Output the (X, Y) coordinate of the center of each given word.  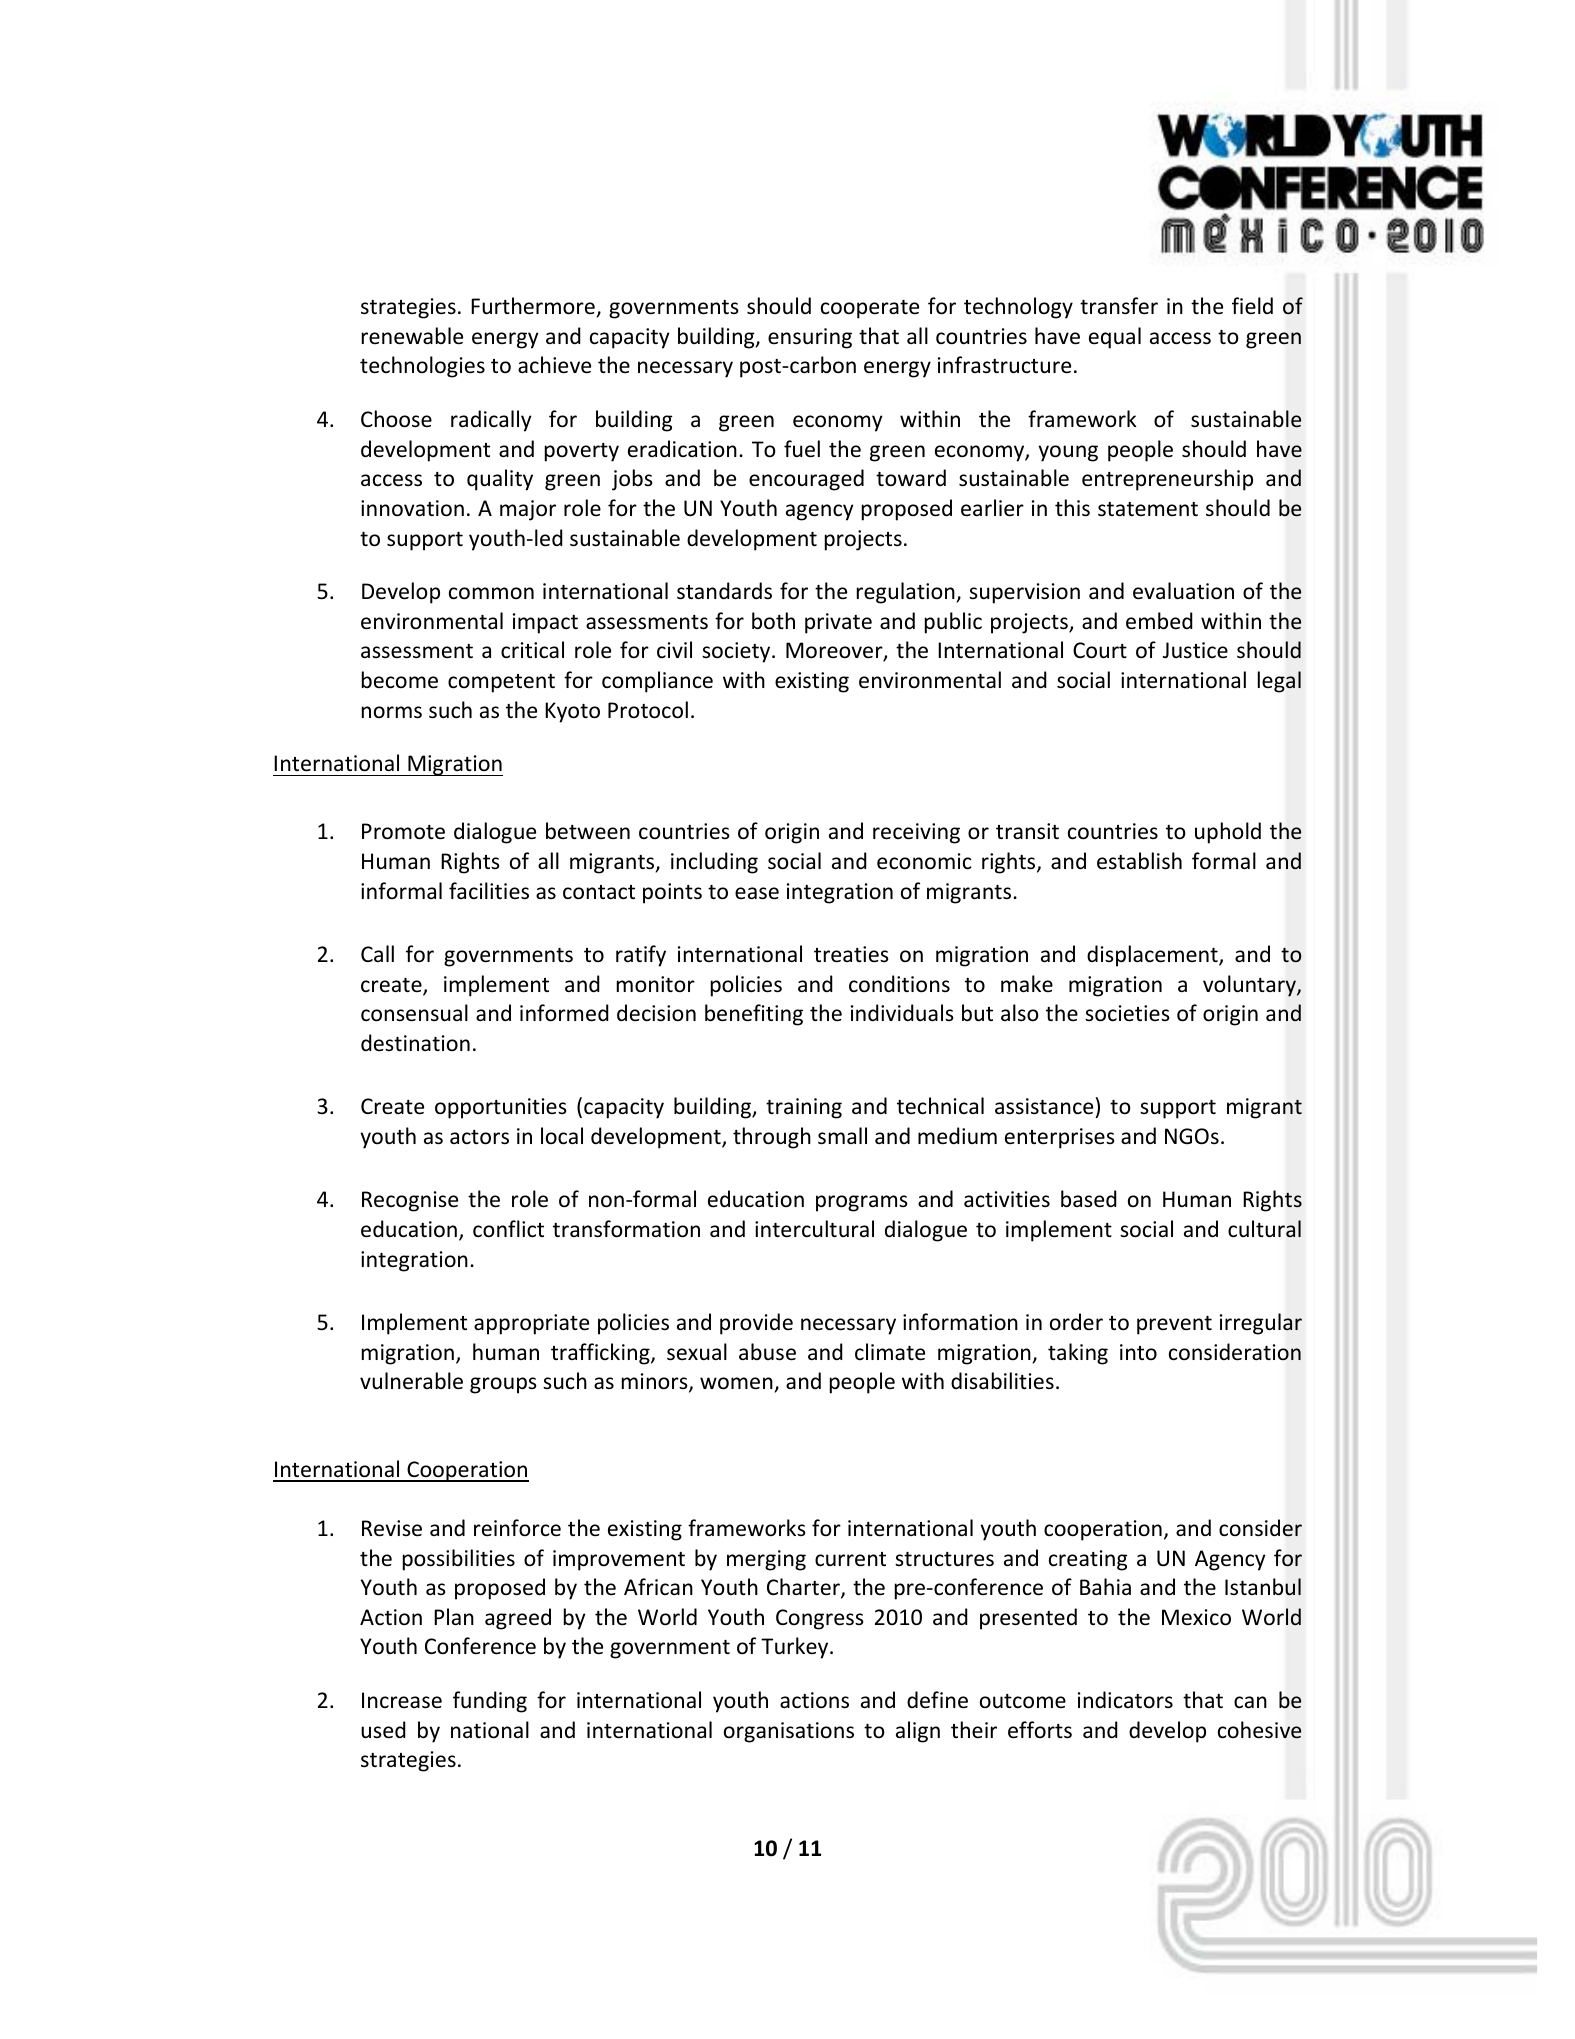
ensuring (810, 338)
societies (1127, 1013)
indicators (1125, 1700)
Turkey (796, 1648)
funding (490, 1702)
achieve (554, 365)
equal (1115, 338)
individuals (902, 1012)
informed (564, 1013)
